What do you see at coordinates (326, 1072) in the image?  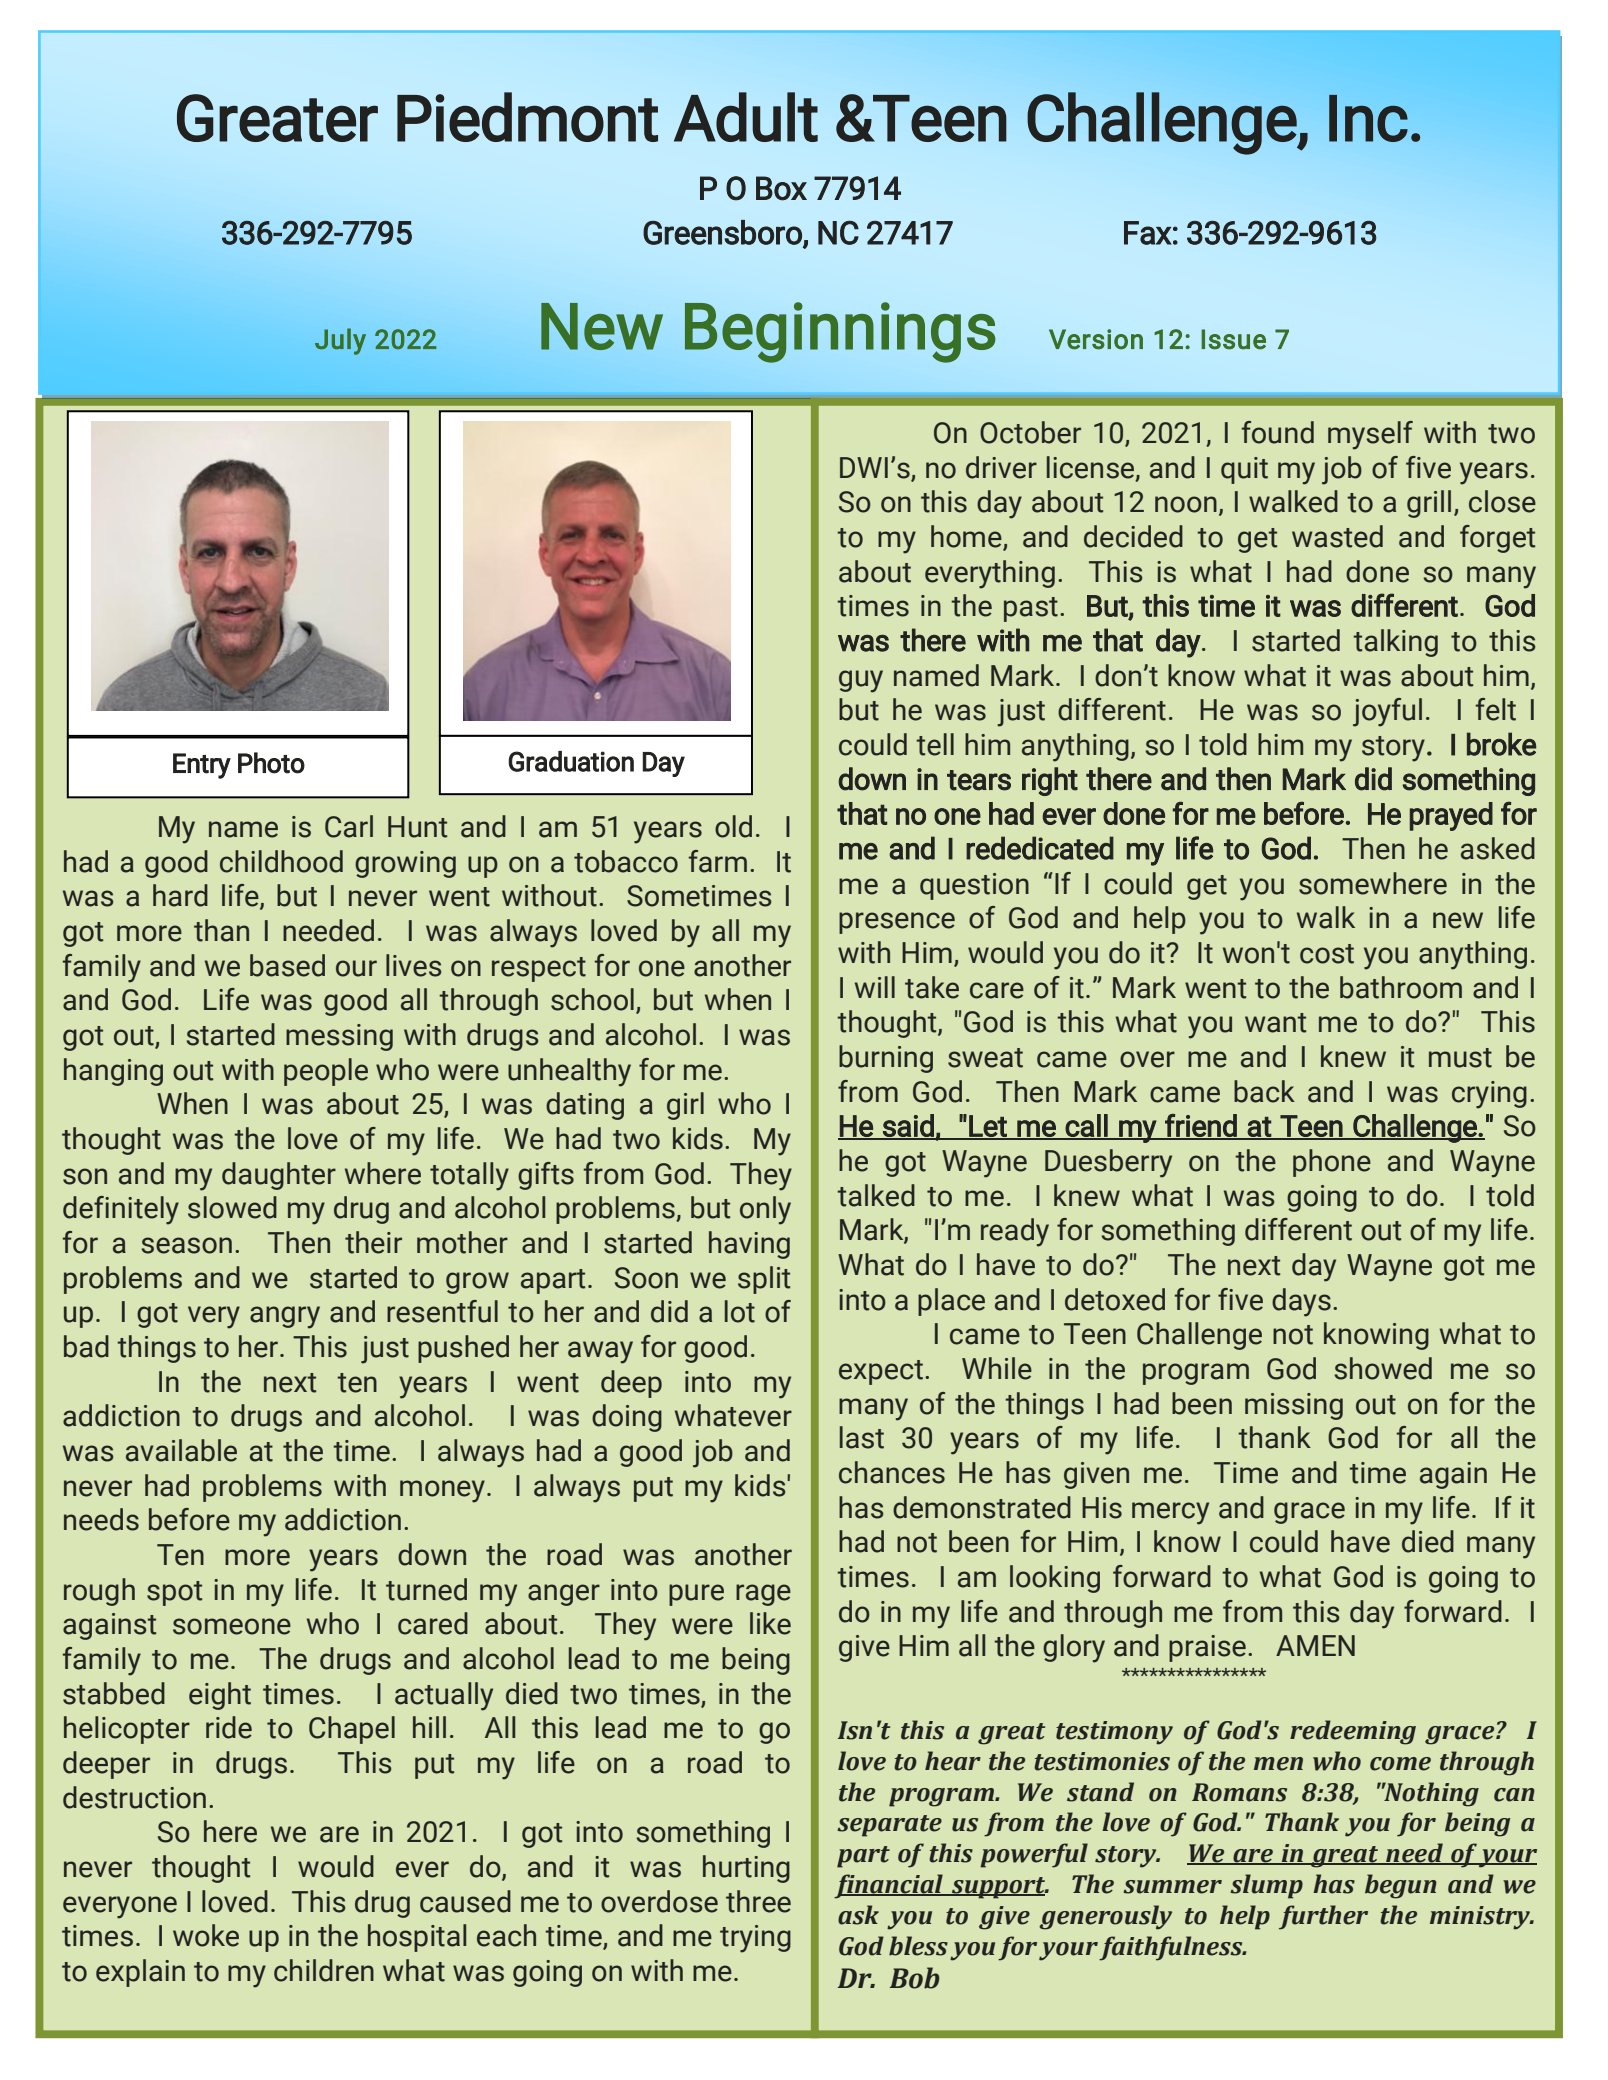 I see `people` at bounding box center [326, 1072].
